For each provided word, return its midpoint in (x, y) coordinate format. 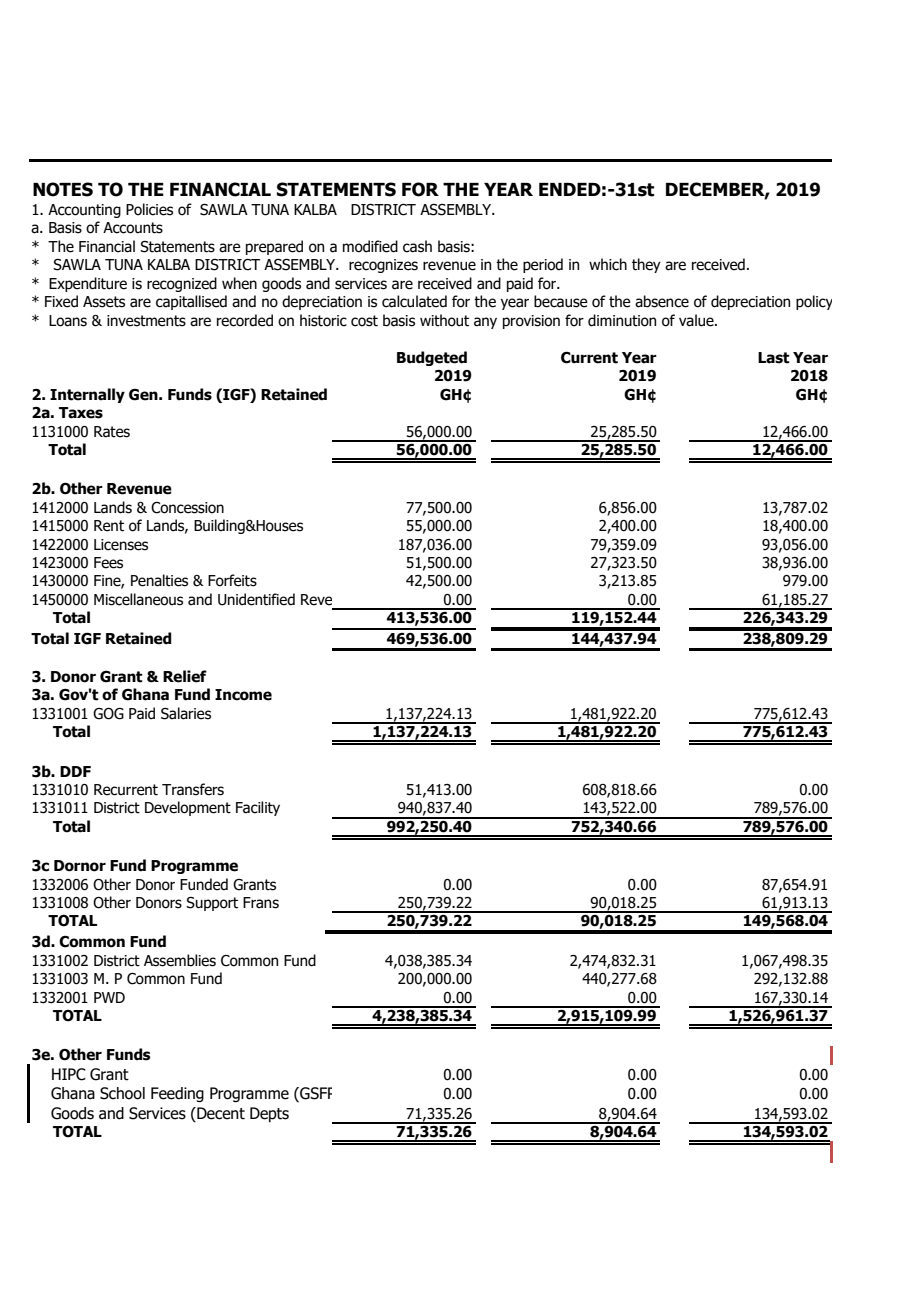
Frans (261, 903)
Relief (185, 676)
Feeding (177, 1094)
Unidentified (256, 599)
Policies (149, 209)
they (646, 265)
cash (417, 246)
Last (774, 358)
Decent (220, 1114)
